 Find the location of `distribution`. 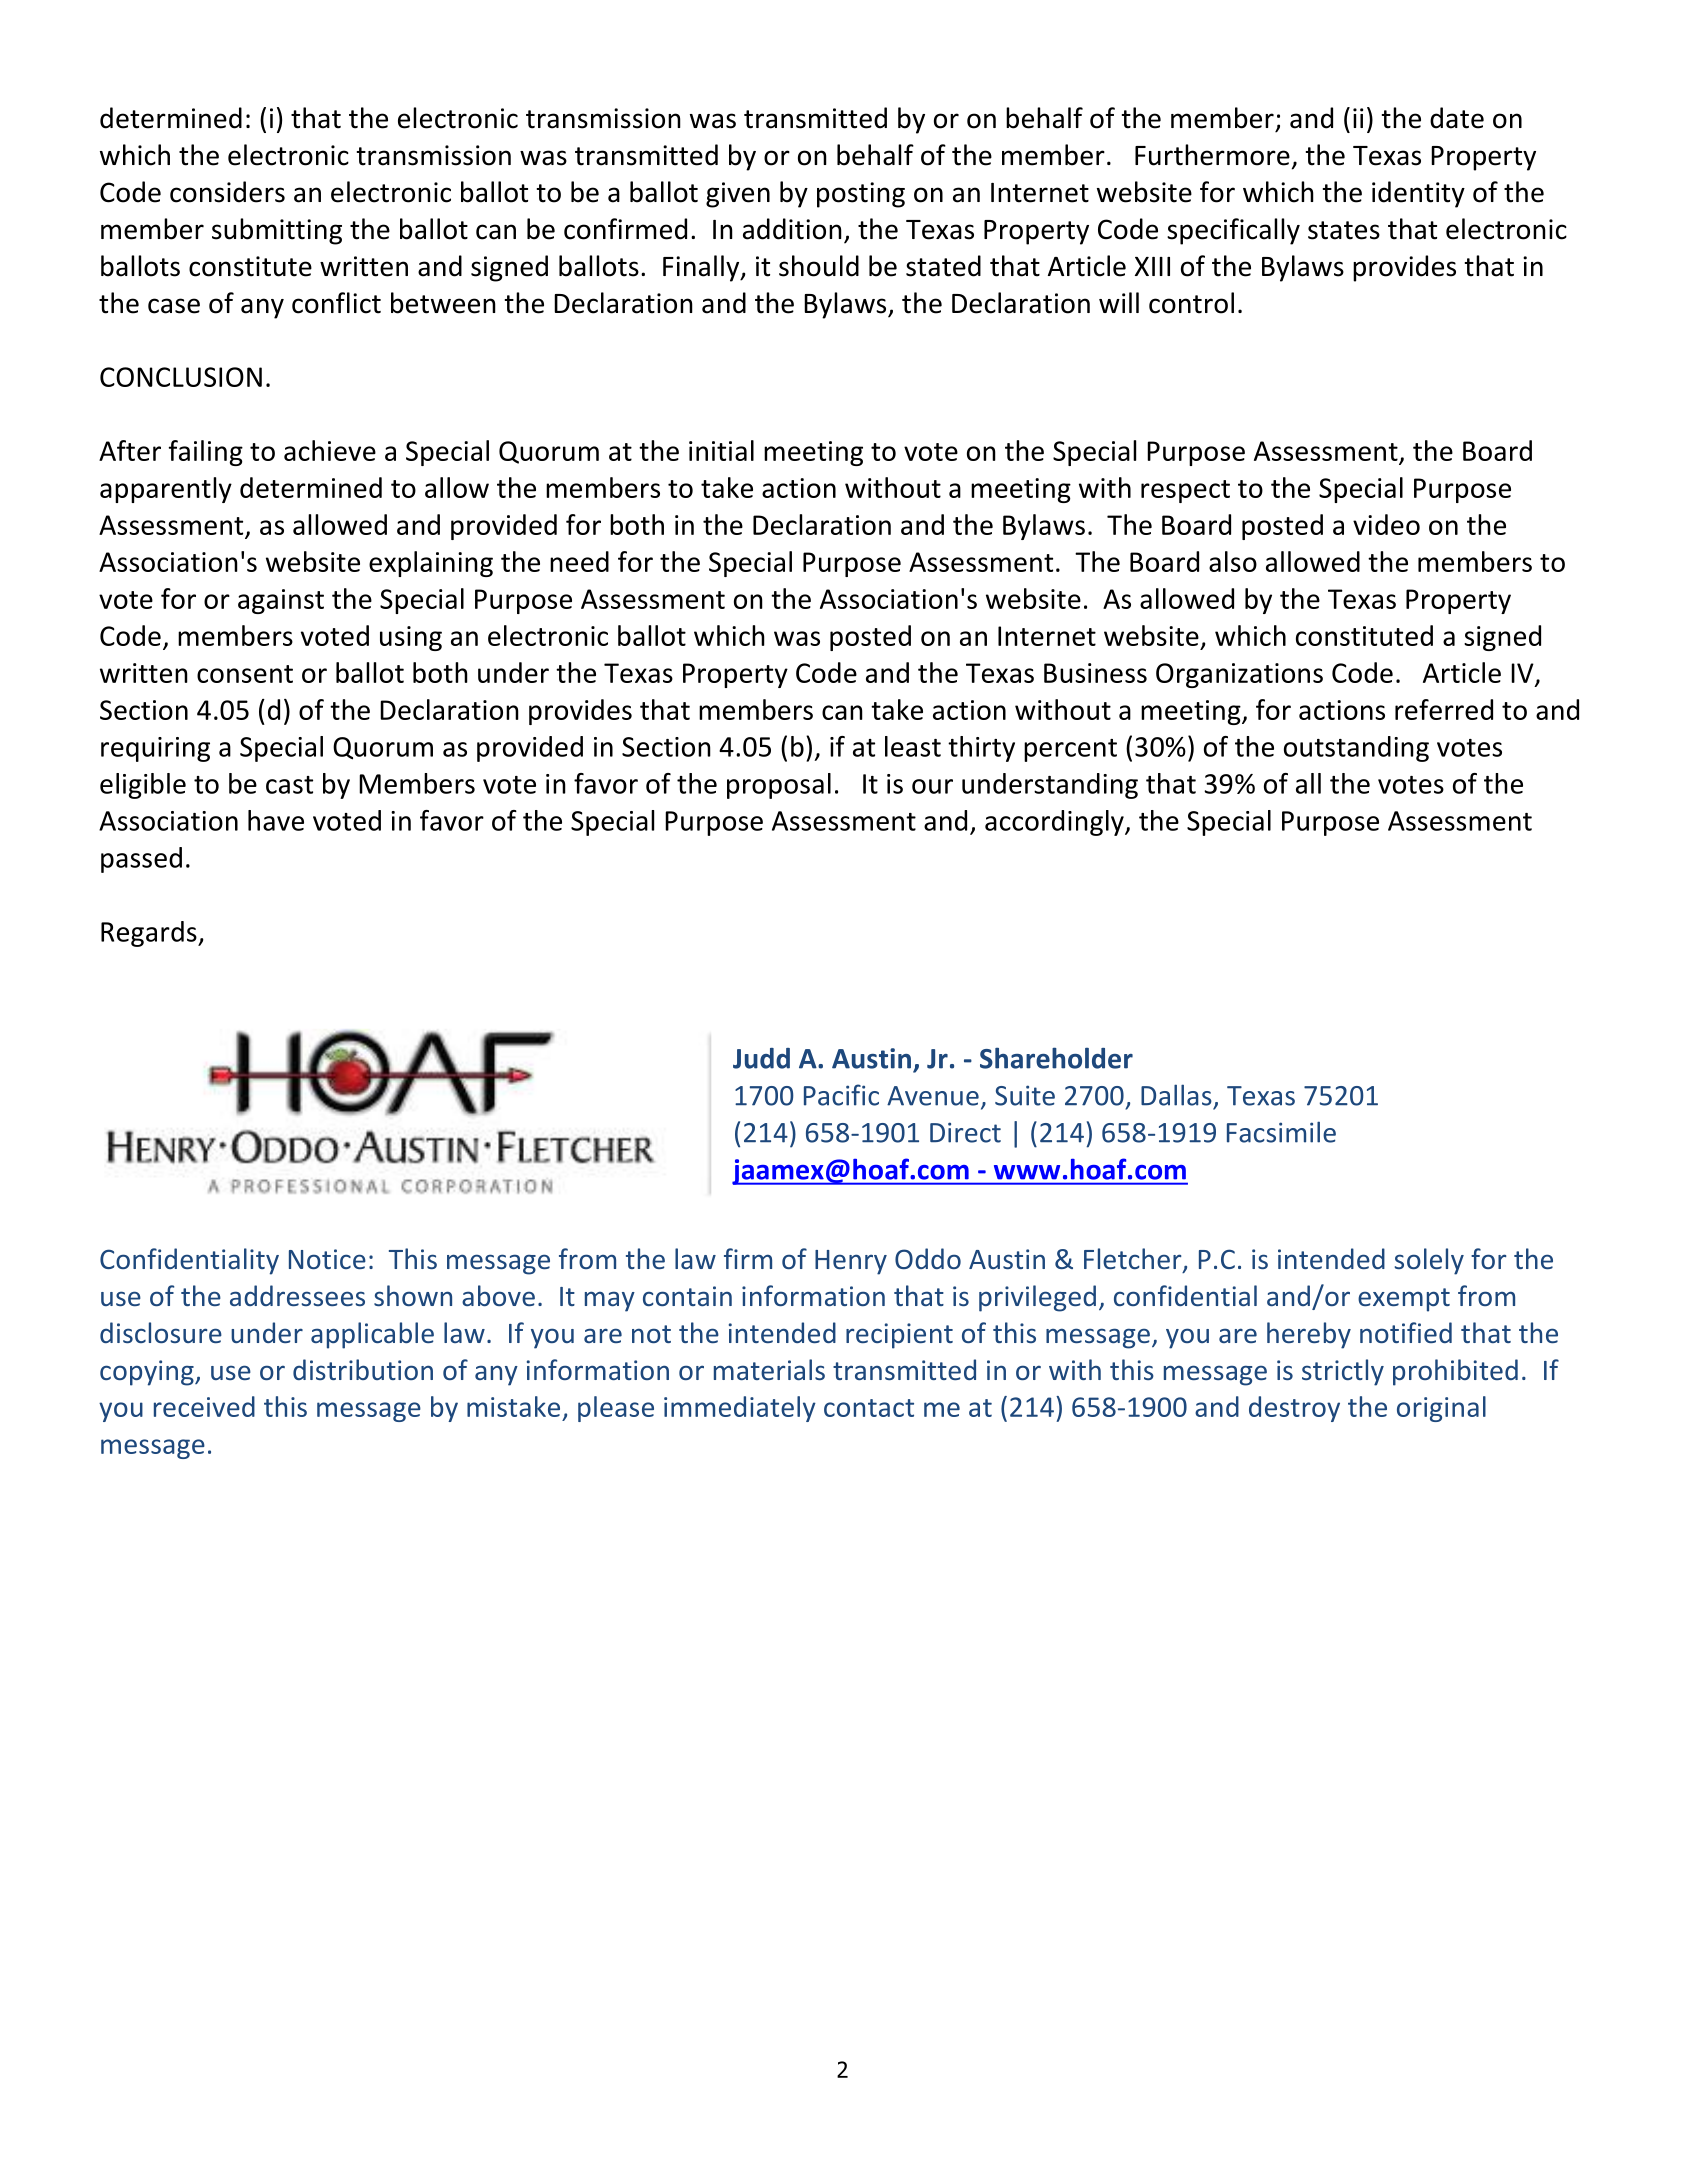

distribution is located at coordinates (363, 1369).
